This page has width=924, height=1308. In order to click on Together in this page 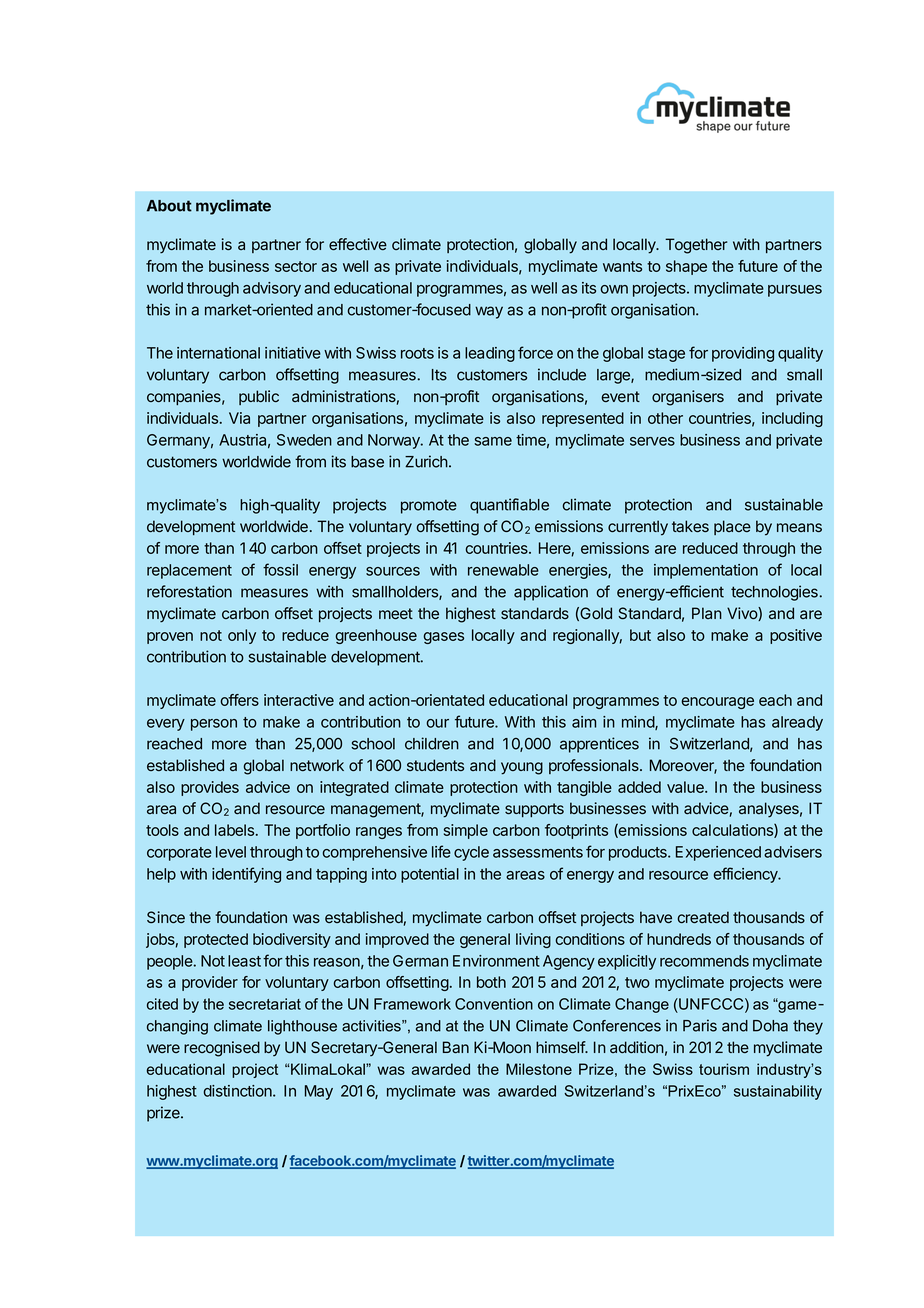, I will do `click(696, 246)`.
